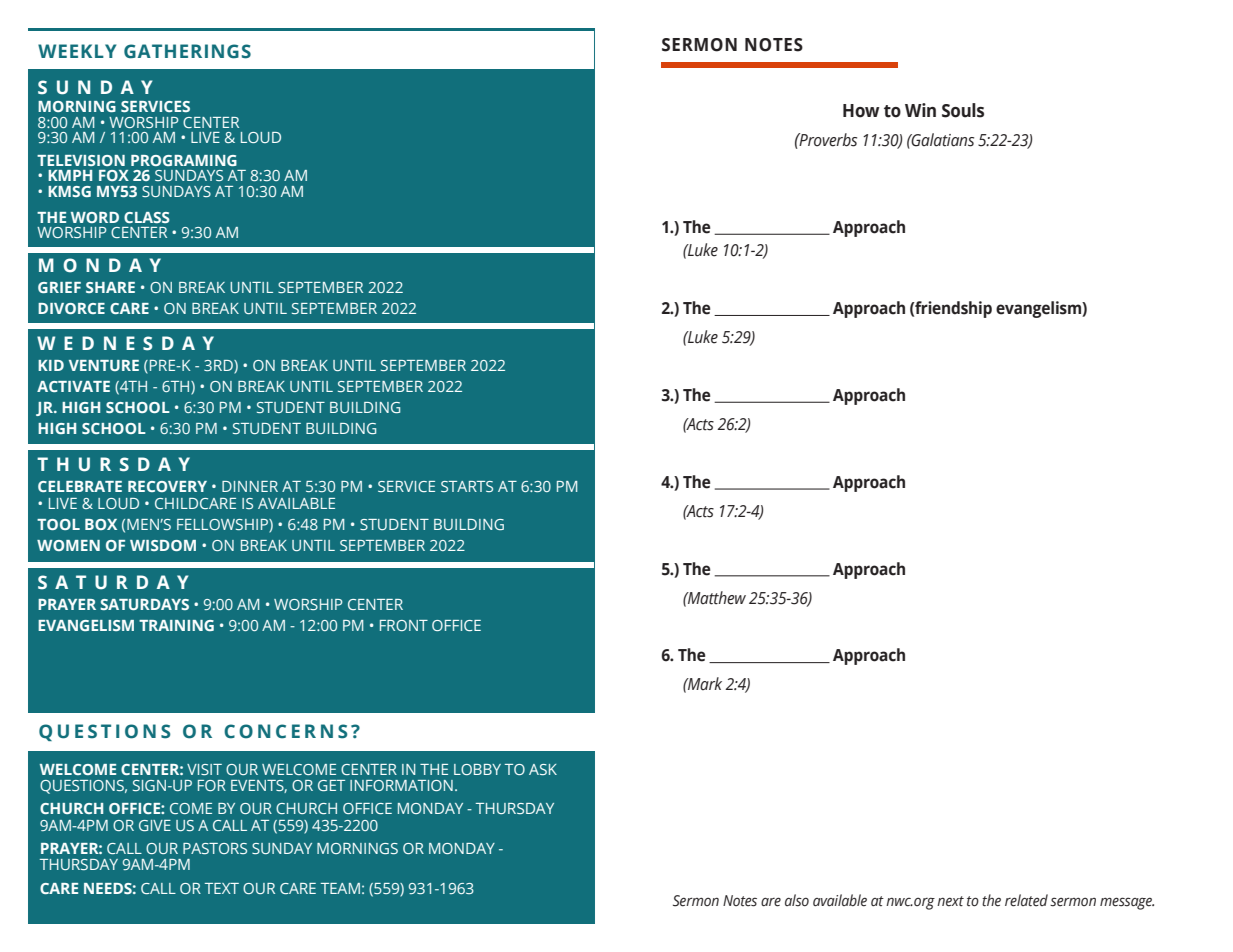  What do you see at coordinates (963, 110) in the image?
I see `Souls` at bounding box center [963, 110].
